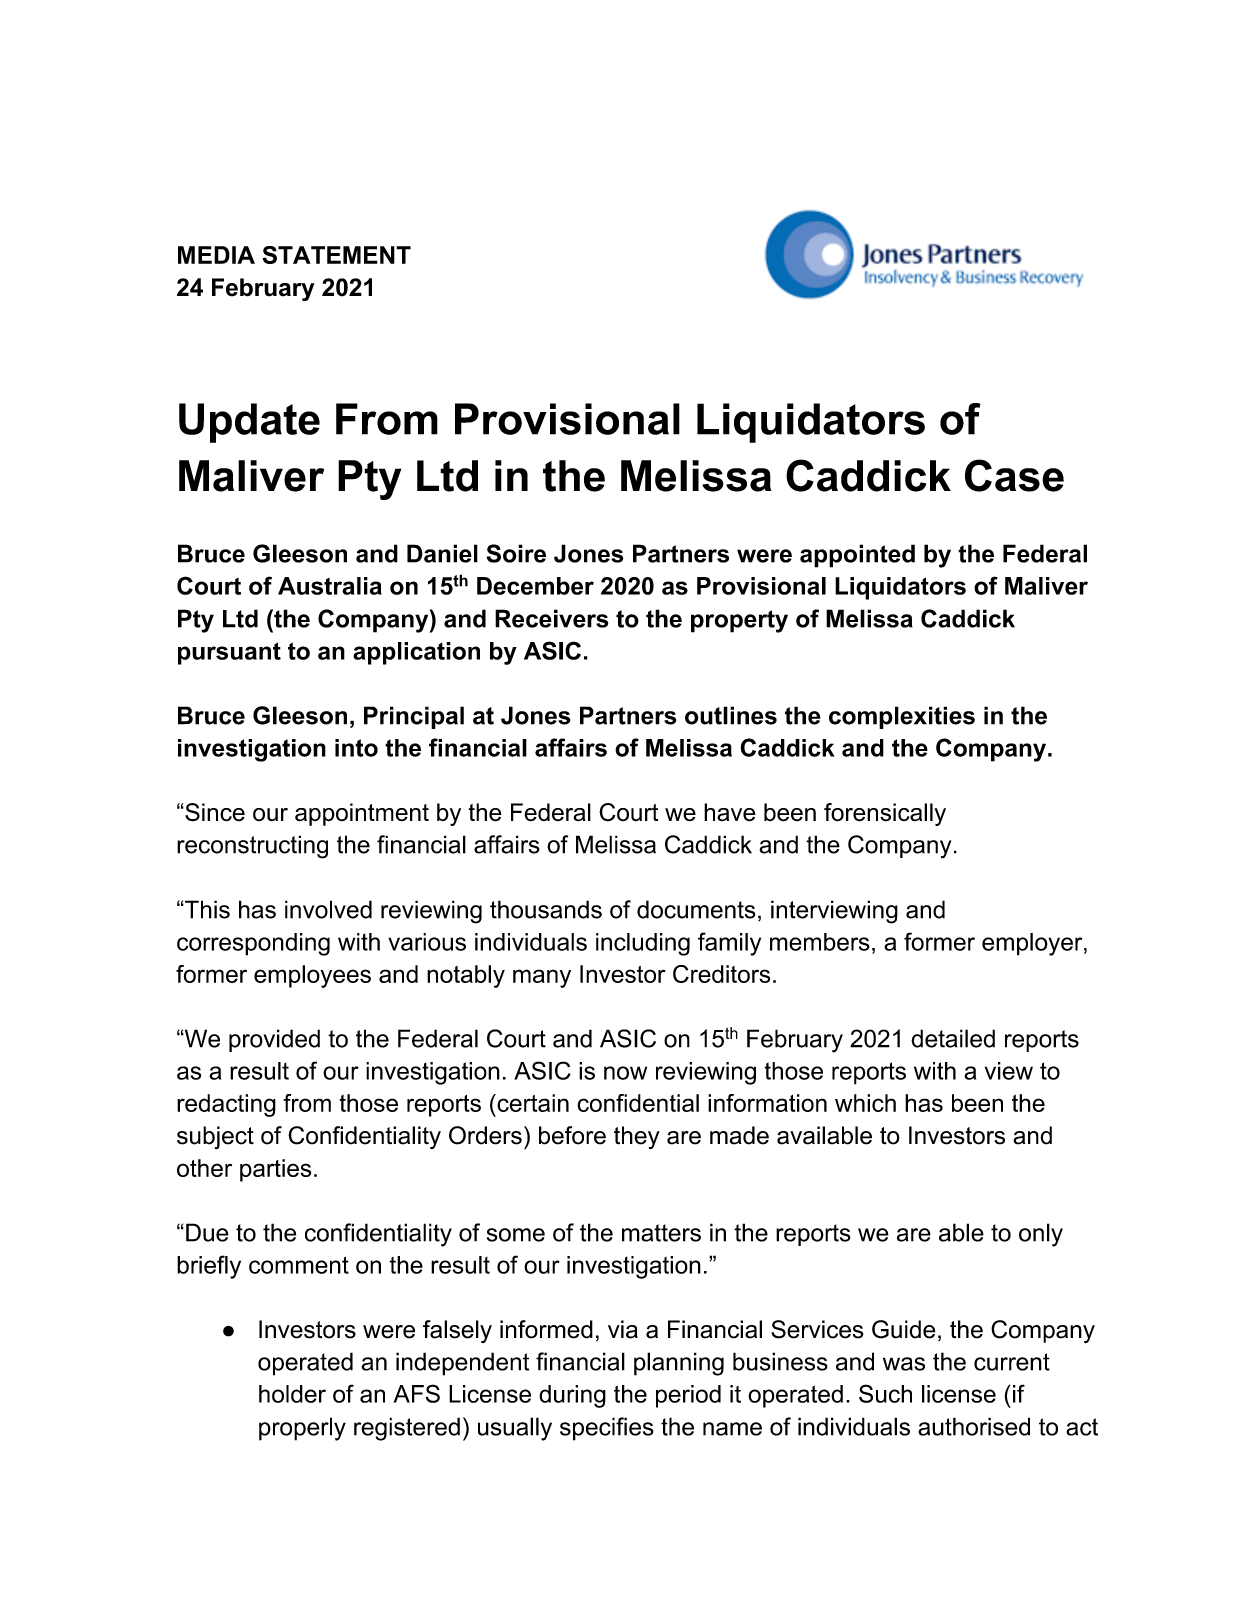 This screenshot has width=1246, height=1613. What do you see at coordinates (216, 255) in the screenshot?
I see `MEDIA` at bounding box center [216, 255].
